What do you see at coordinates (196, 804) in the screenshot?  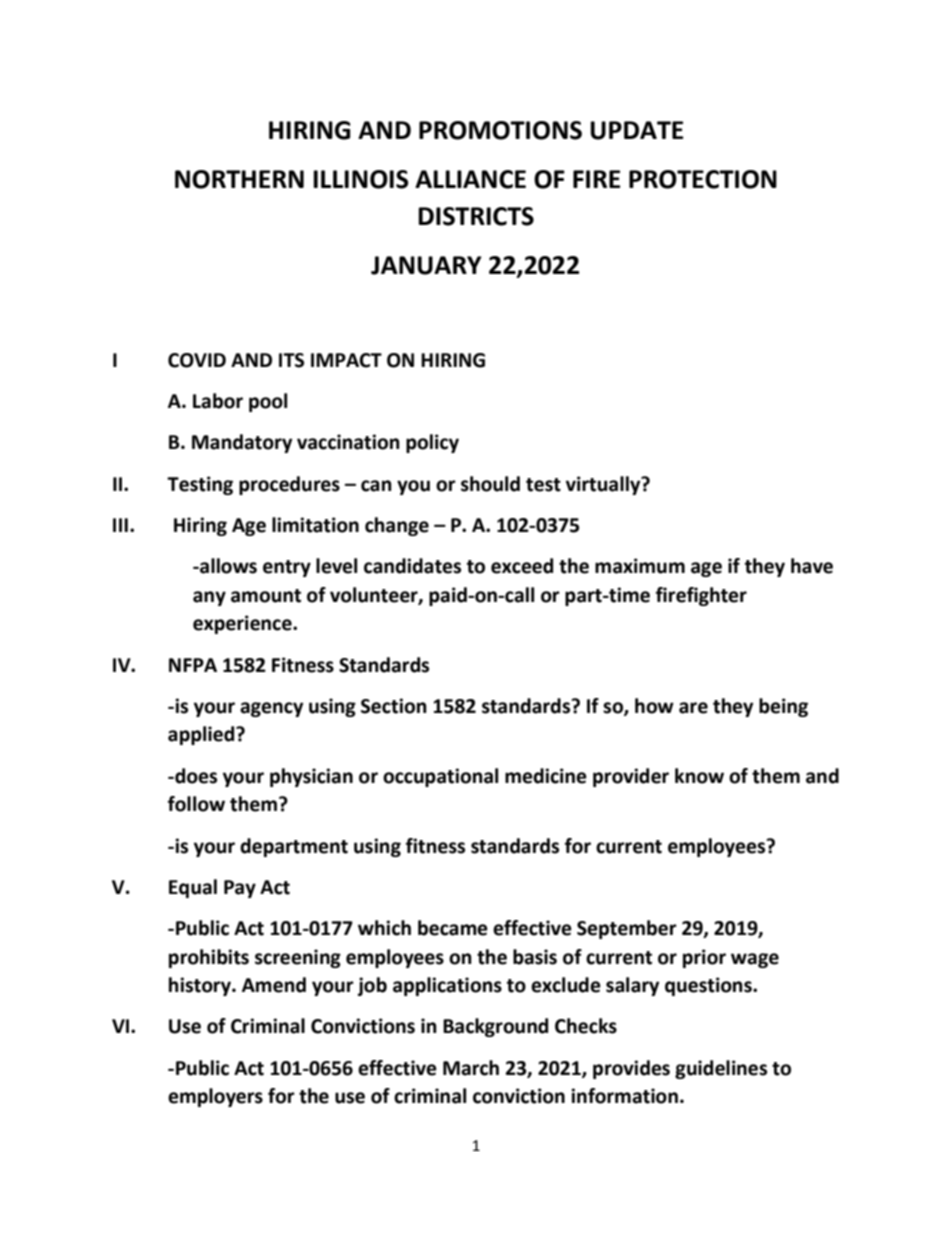 I see `follow` at bounding box center [196, 804].
